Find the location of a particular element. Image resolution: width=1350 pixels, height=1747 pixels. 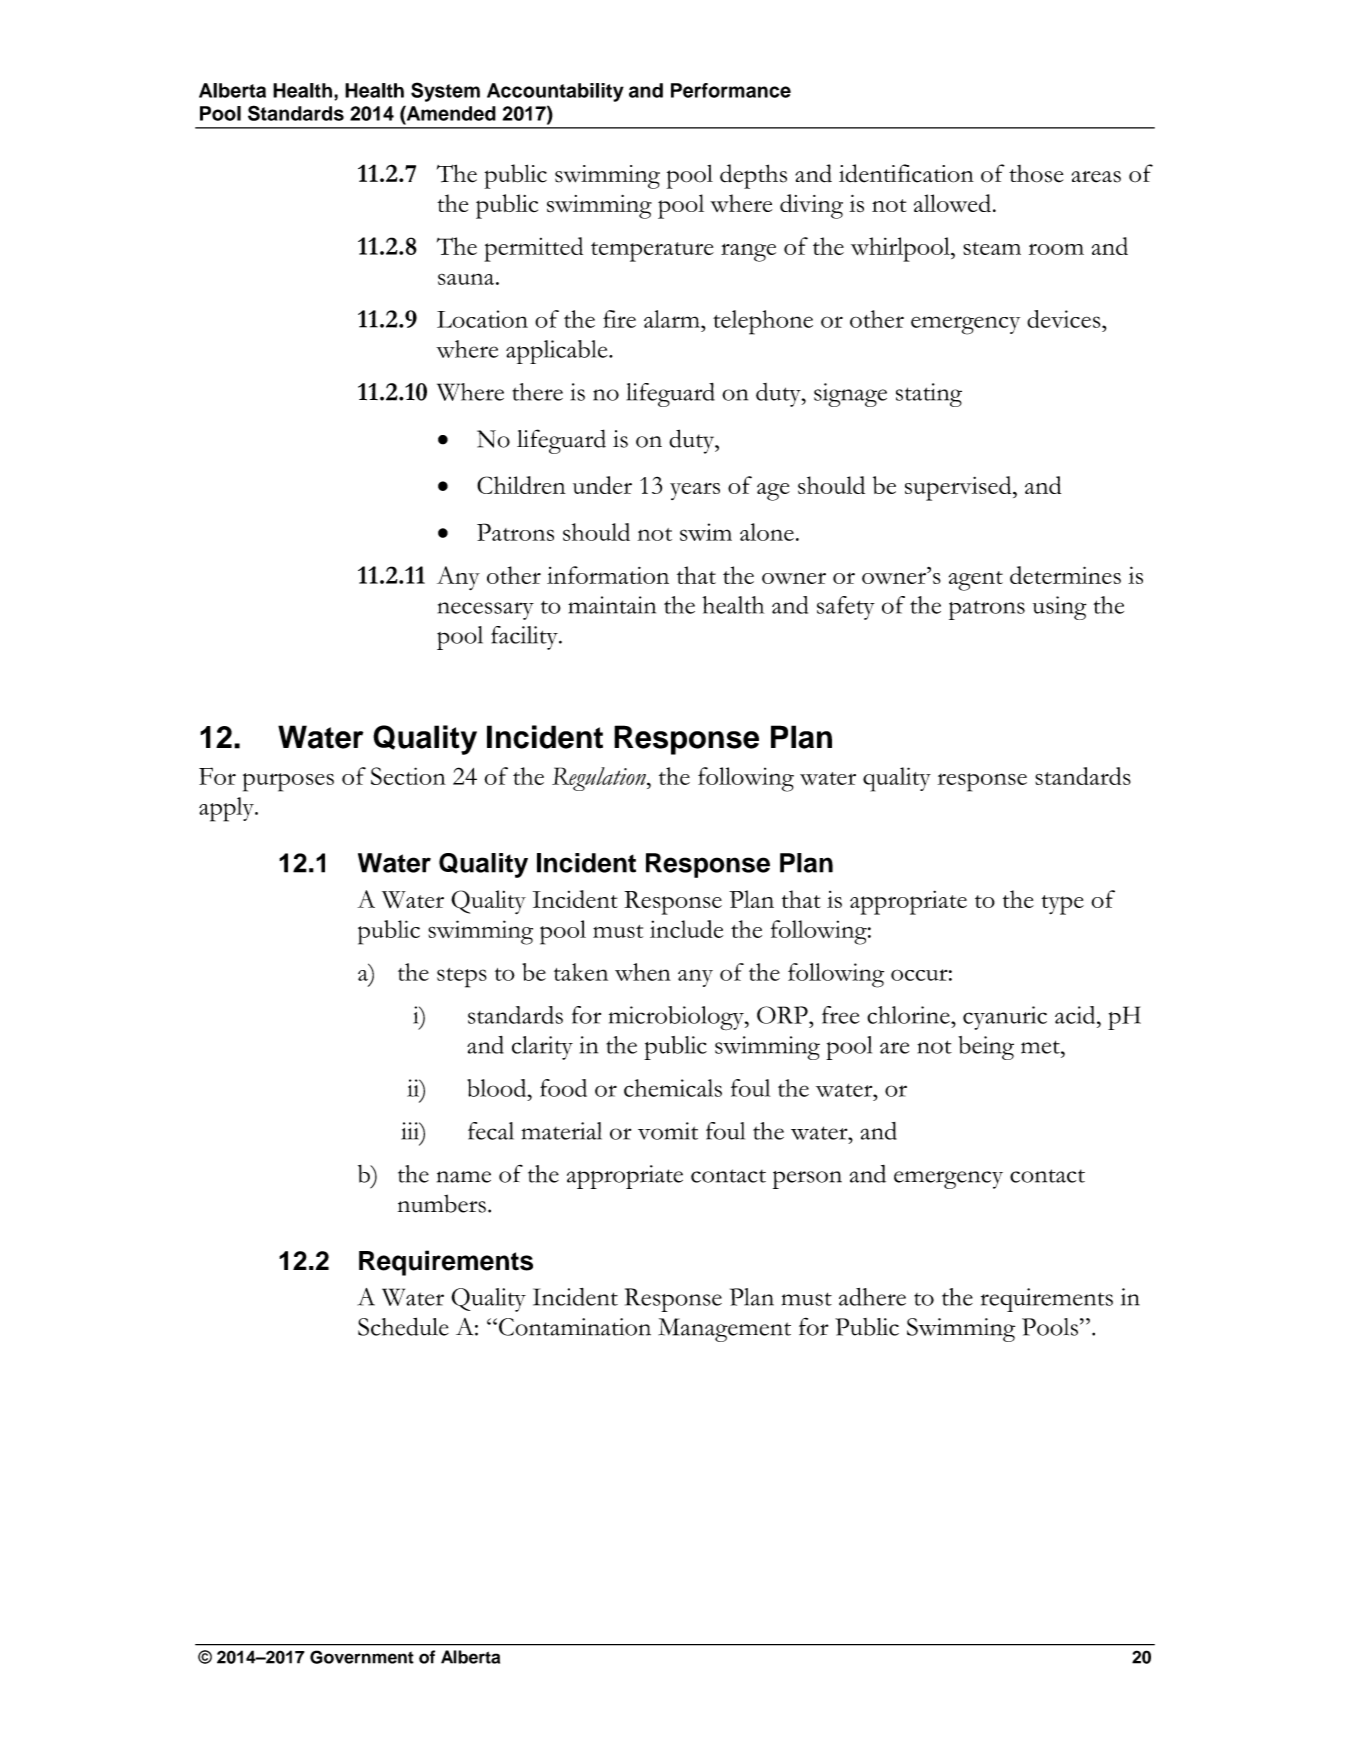

Management is located at coordinates (724, 1330).
